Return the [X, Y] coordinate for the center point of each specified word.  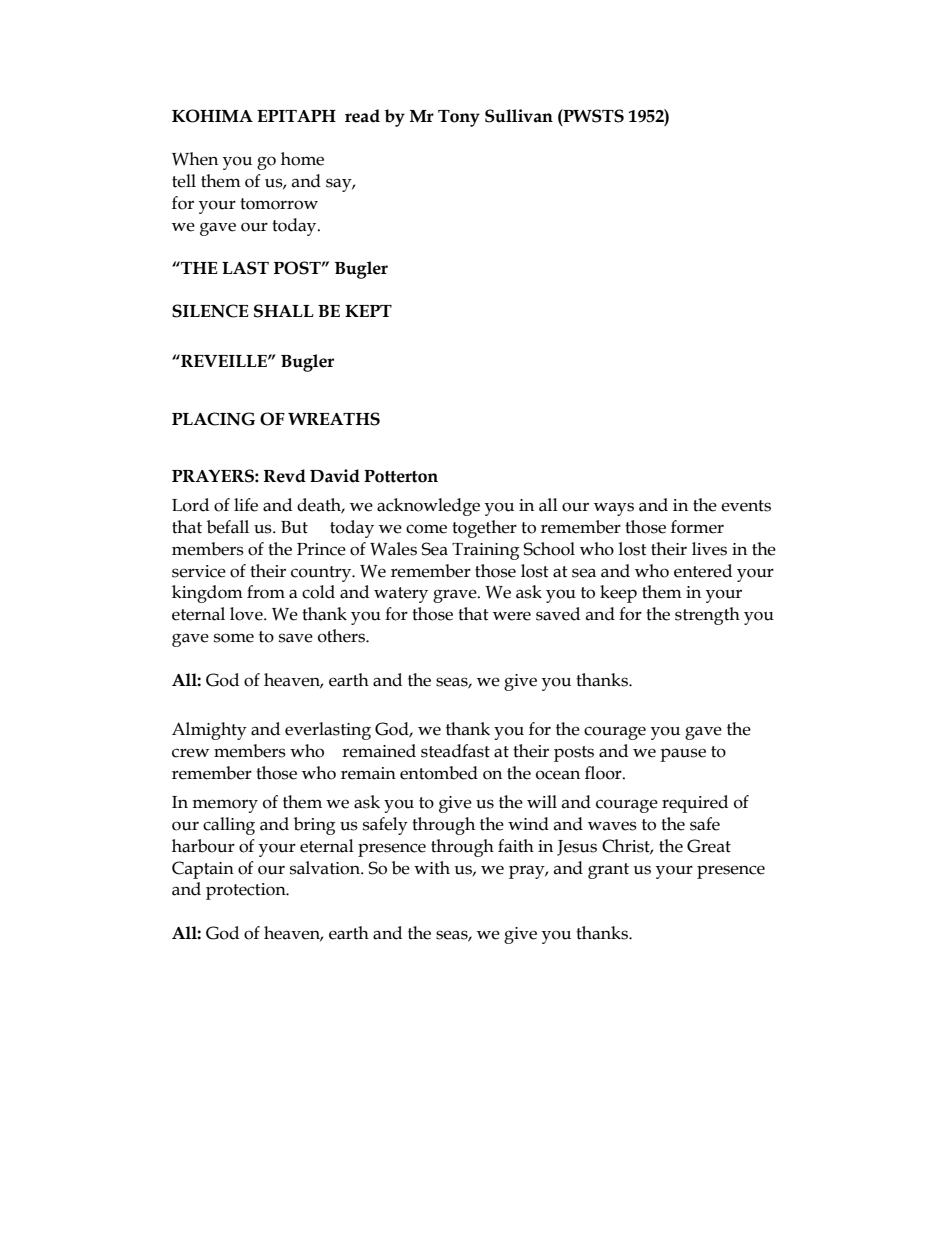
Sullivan [519, 116]
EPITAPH [296, 116]
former [697, 527]
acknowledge [428, 507]
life [246, 505]
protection [247, 891]
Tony [459, 118]
